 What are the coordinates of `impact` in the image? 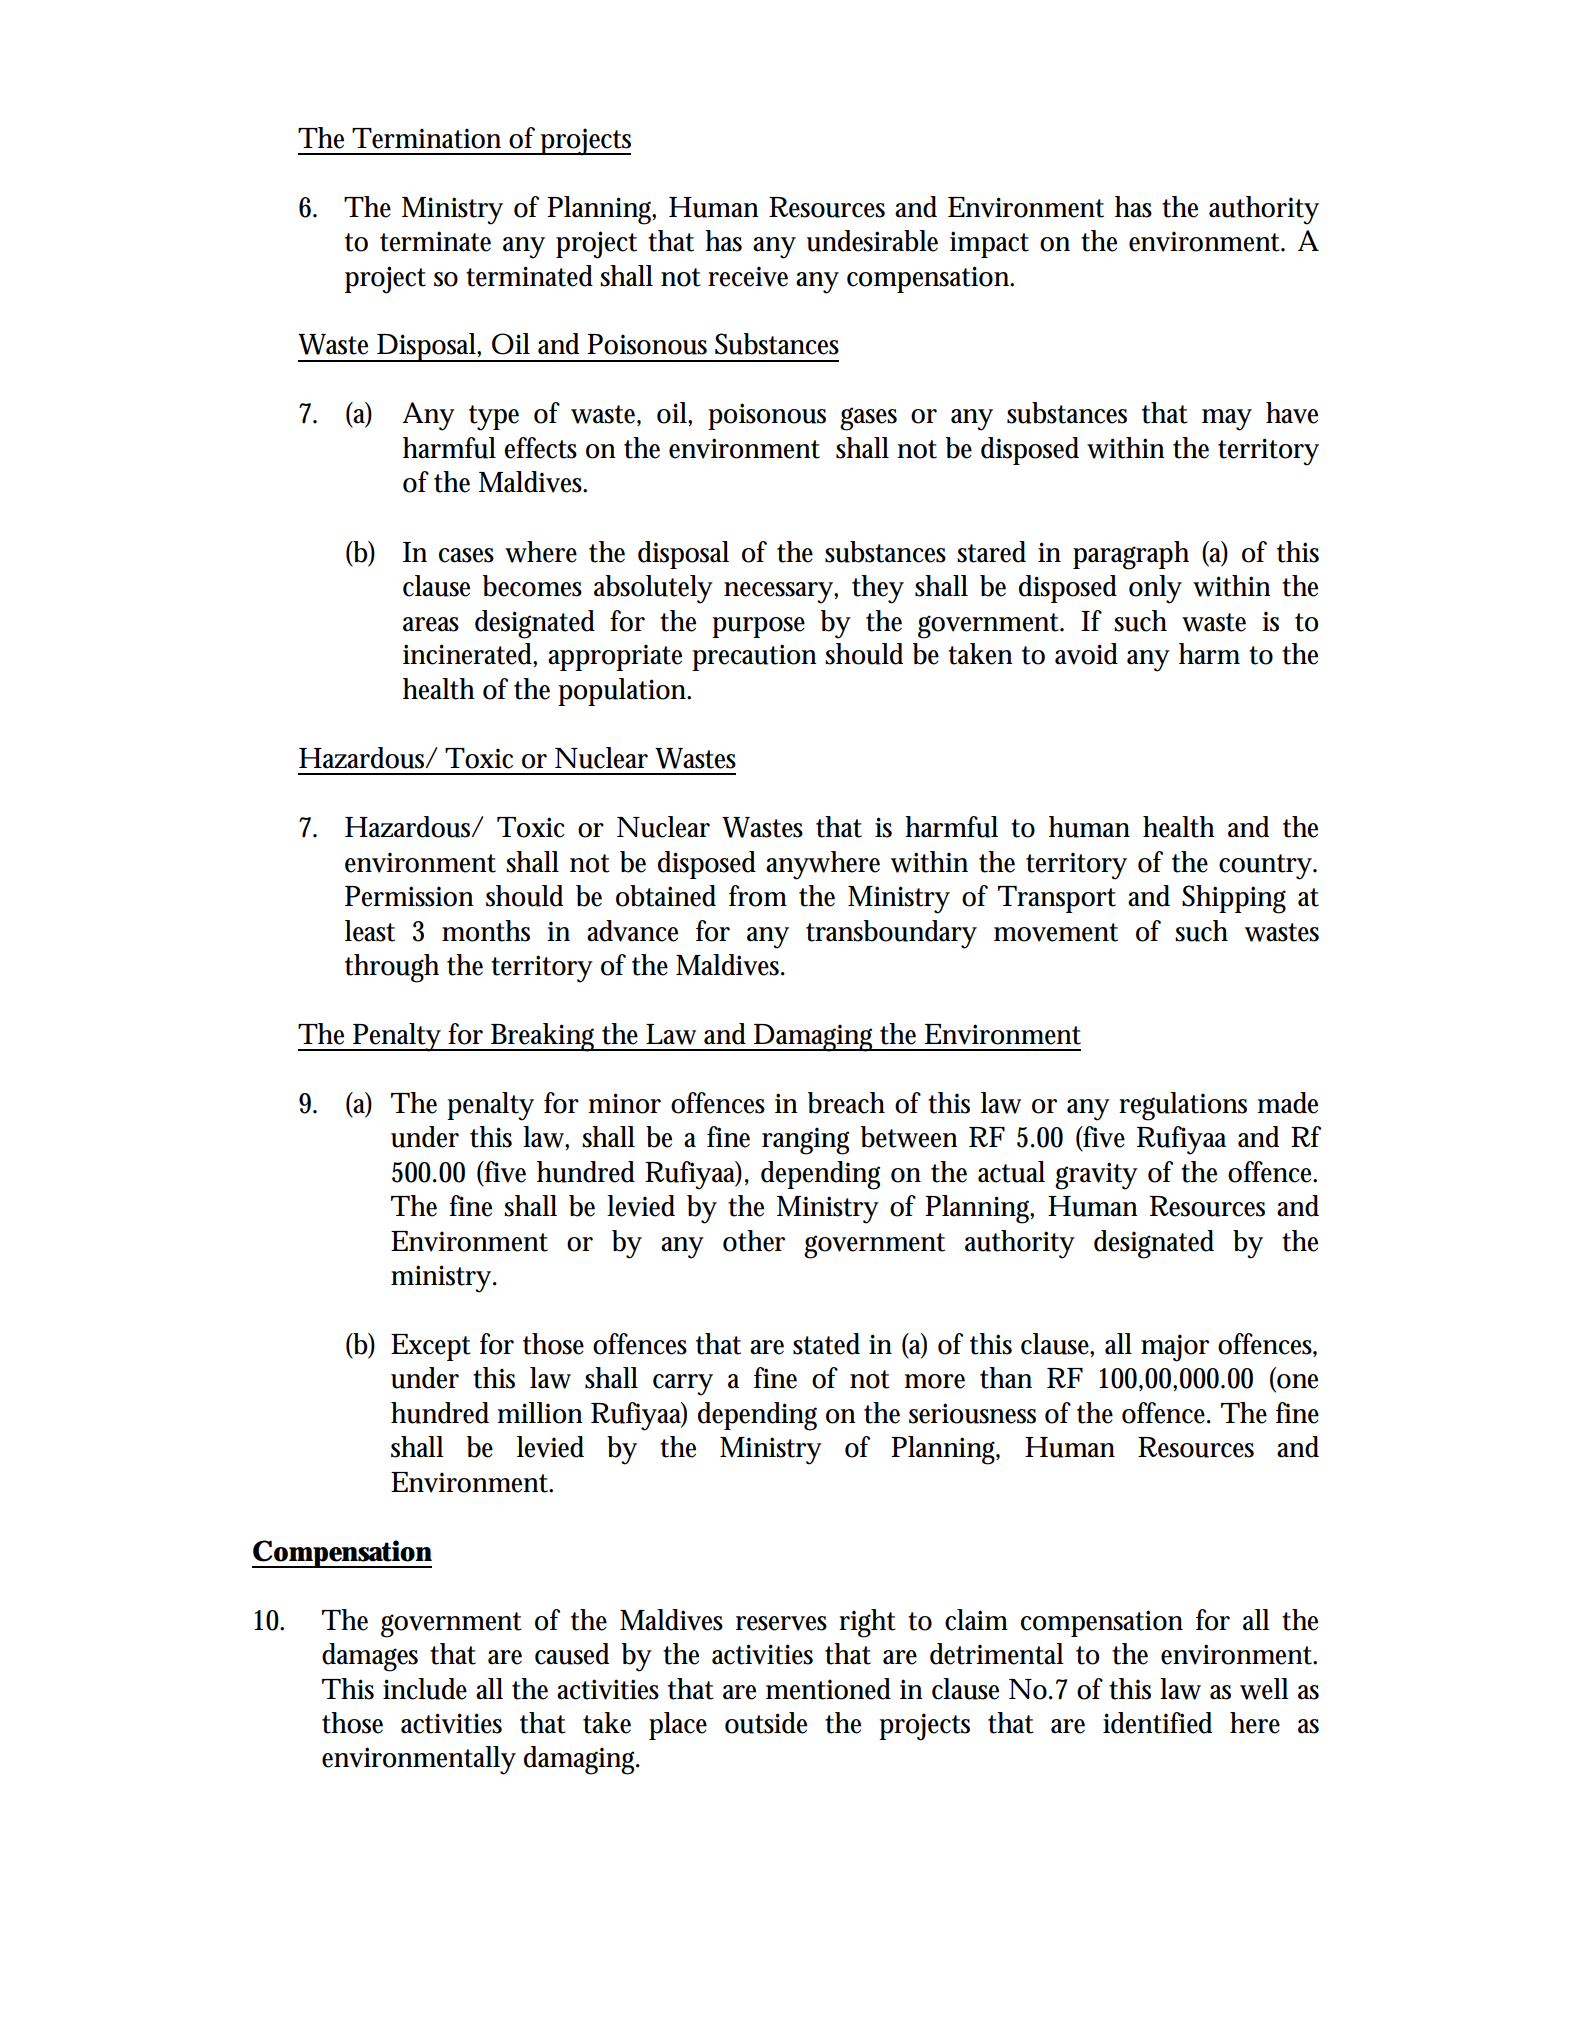 It's located at (989, 244).
